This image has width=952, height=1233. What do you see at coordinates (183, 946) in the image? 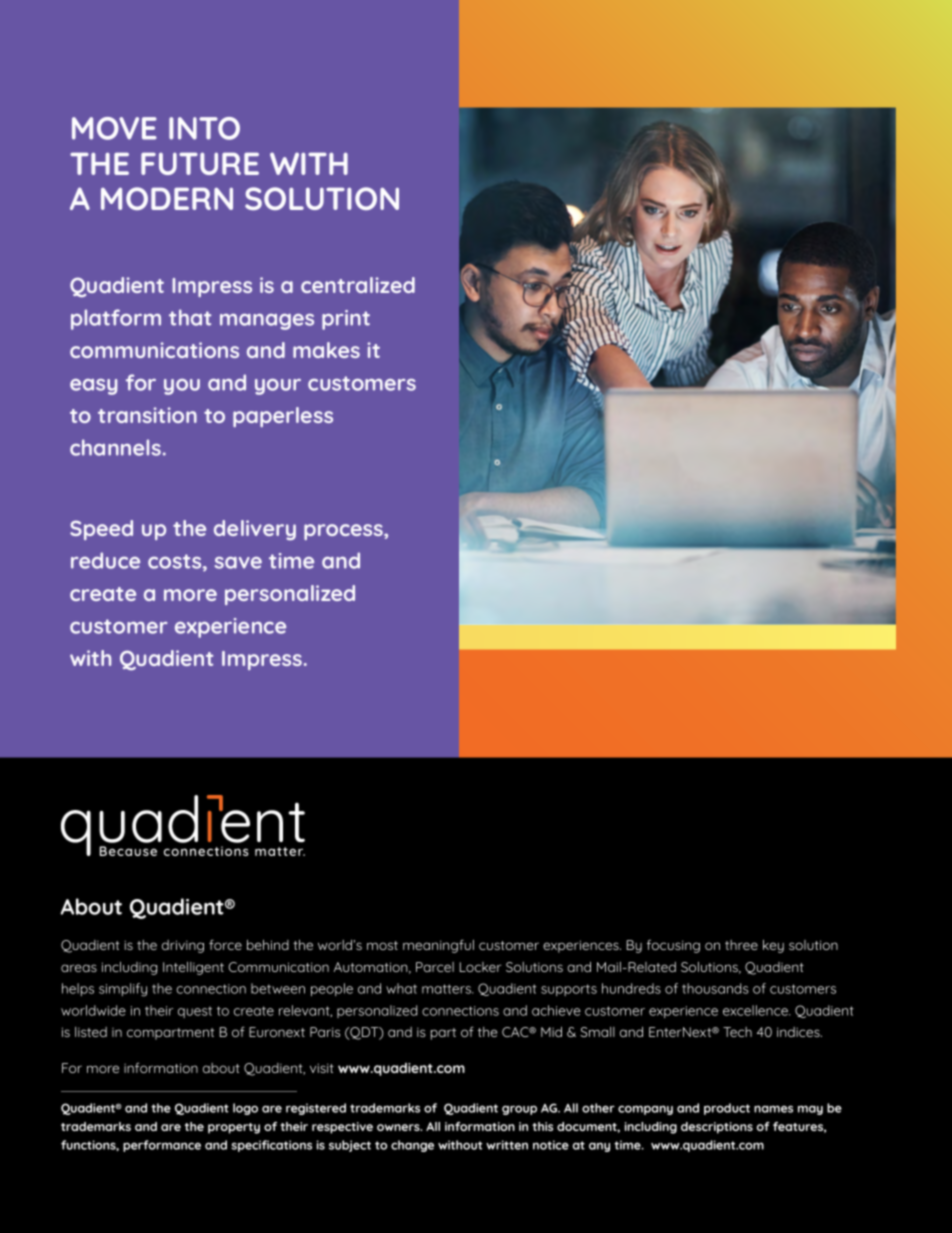
I see `driving` at bounding box center [183, 946].
